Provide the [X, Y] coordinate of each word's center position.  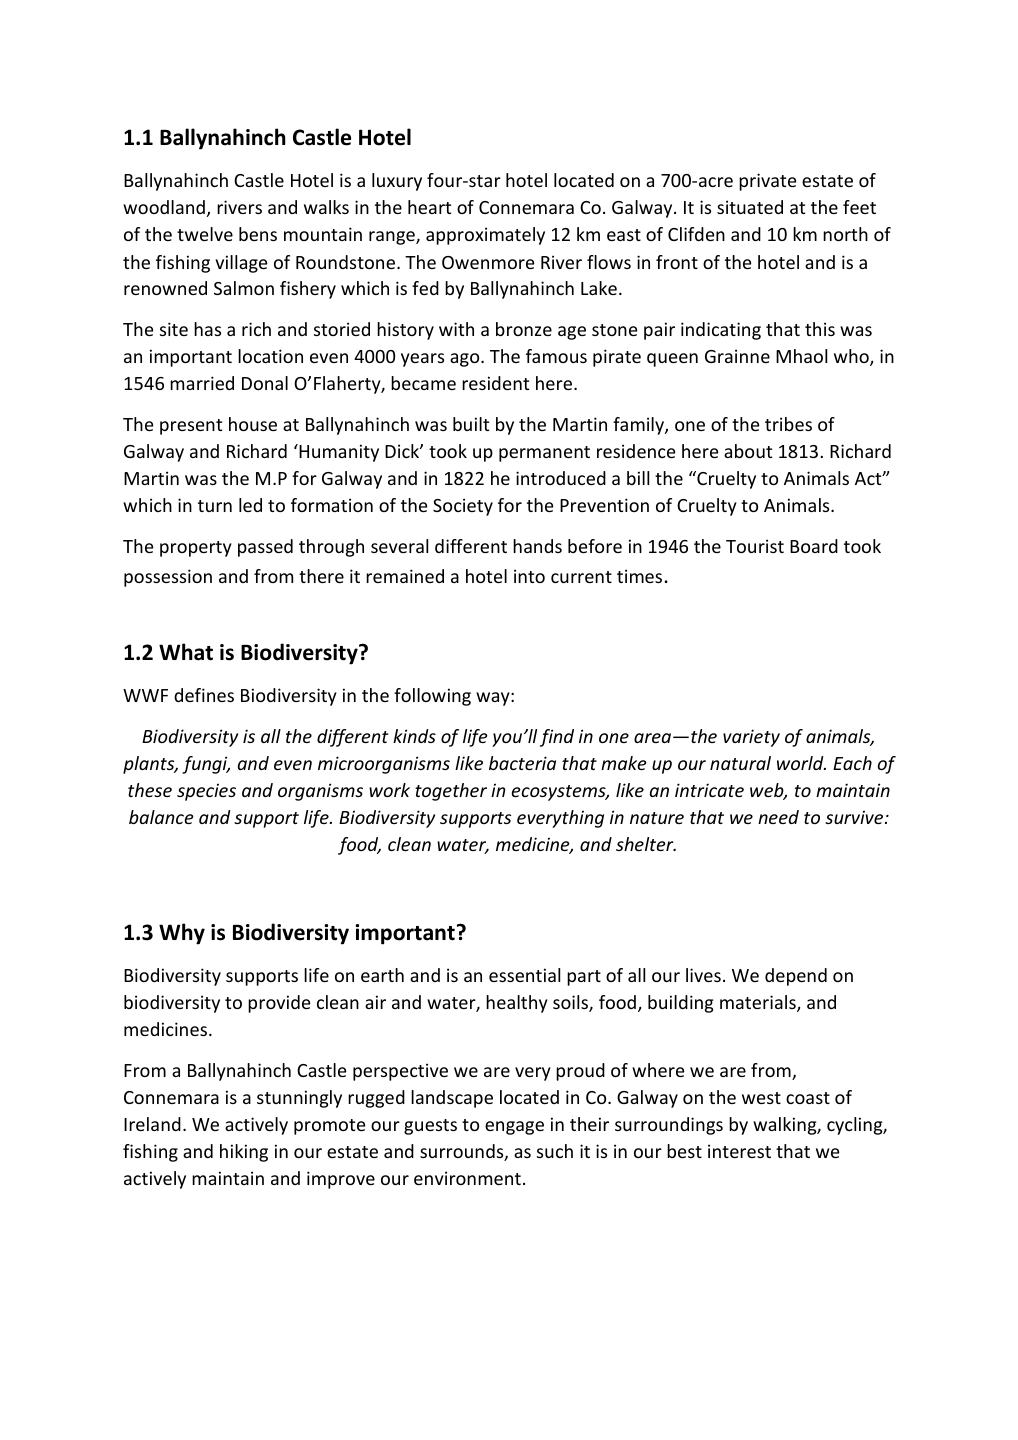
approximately [485, 236]
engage [514, 1128]
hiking [244, 1153]
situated [750, 207]
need [778, 817]
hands [537, 546]
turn [215, 506]
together [451, 792]
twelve [205, 234]
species [206, 792]
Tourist [755, 546]
